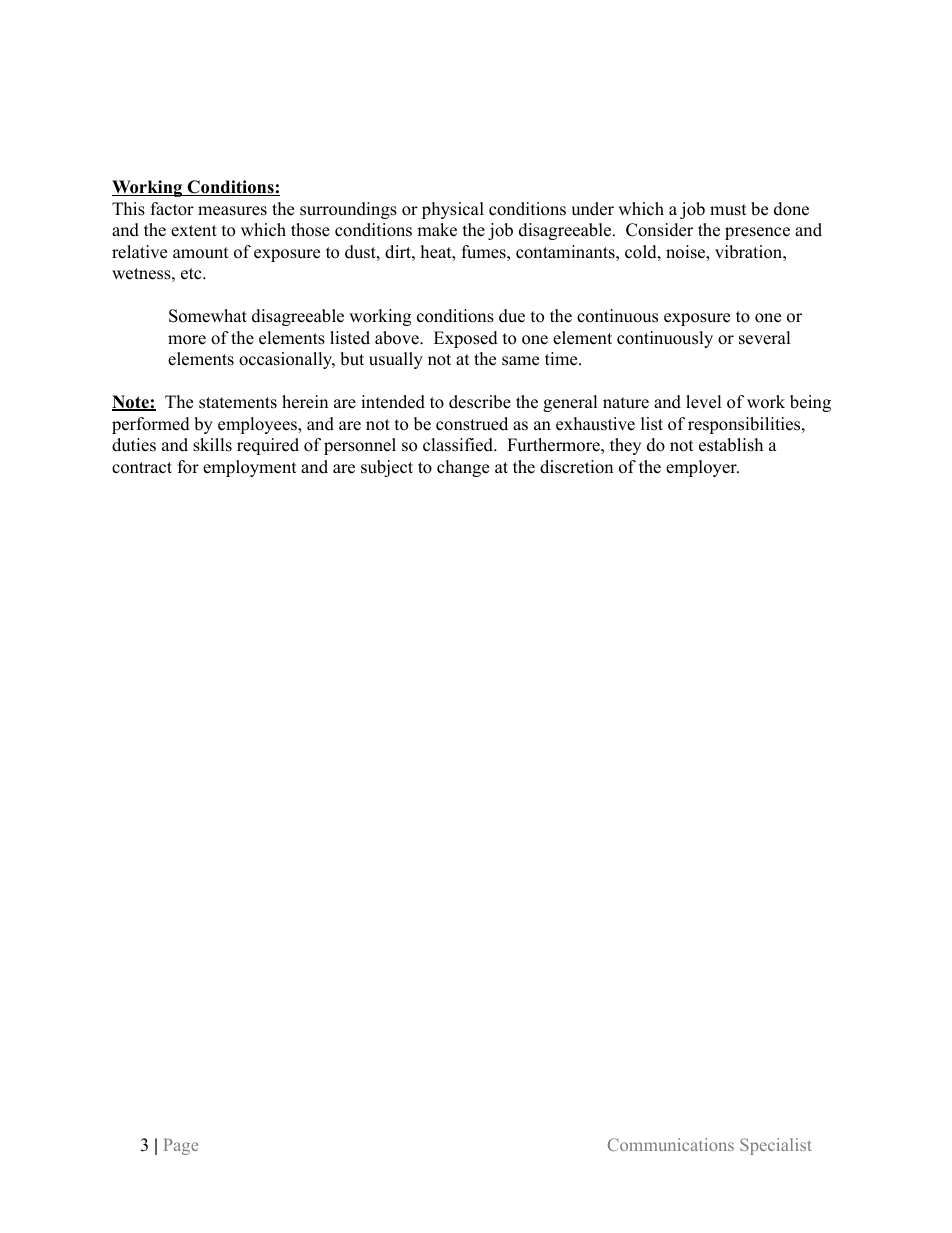  What do you see at coordinates (576, 467) in the document?
I see `discretion` at bounding box center [576, 467].
